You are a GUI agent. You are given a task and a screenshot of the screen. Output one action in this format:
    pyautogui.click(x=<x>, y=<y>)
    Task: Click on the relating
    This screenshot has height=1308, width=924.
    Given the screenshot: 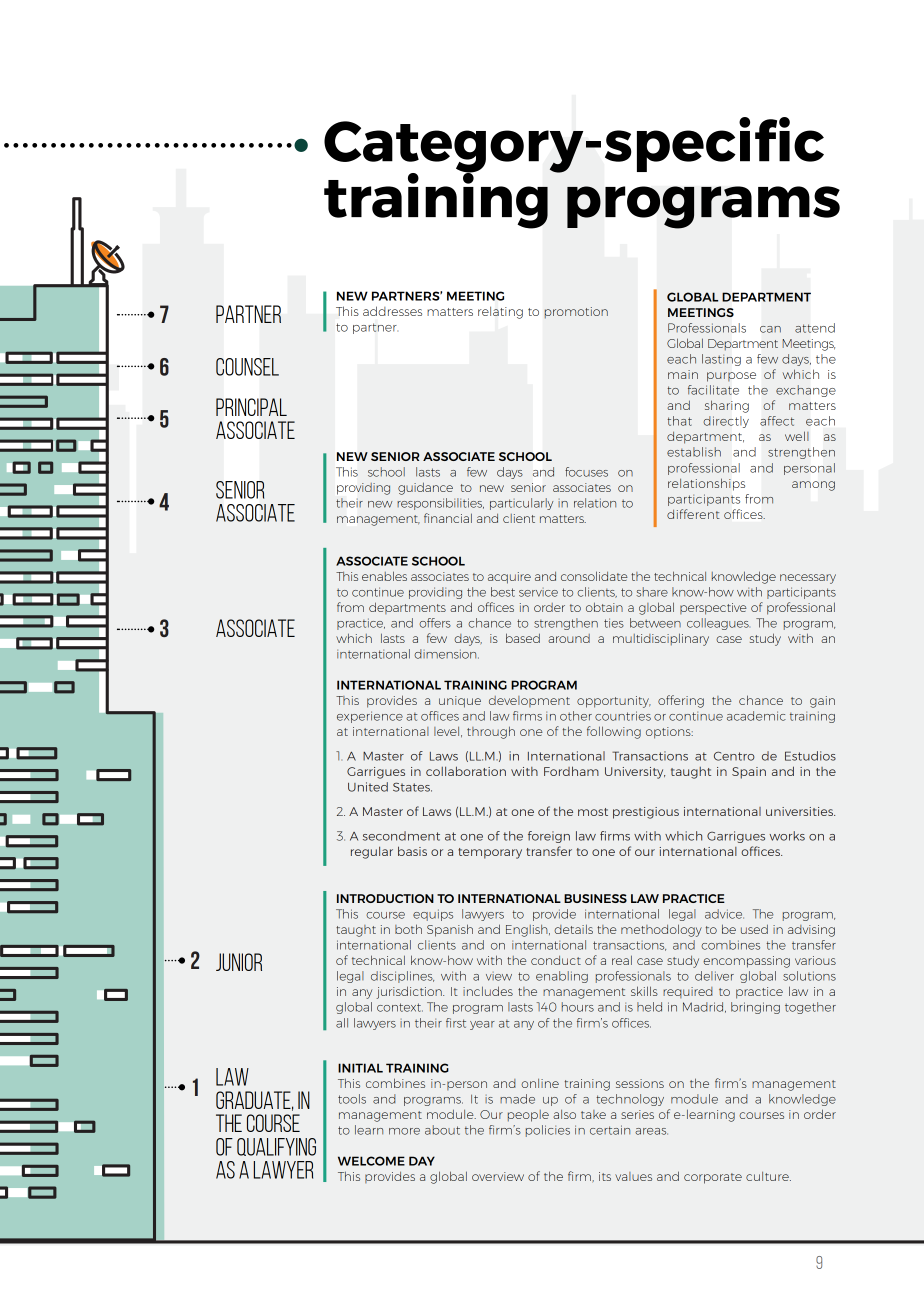 What is the action you would take?
    pyautogui.click(x=500, y=312)
